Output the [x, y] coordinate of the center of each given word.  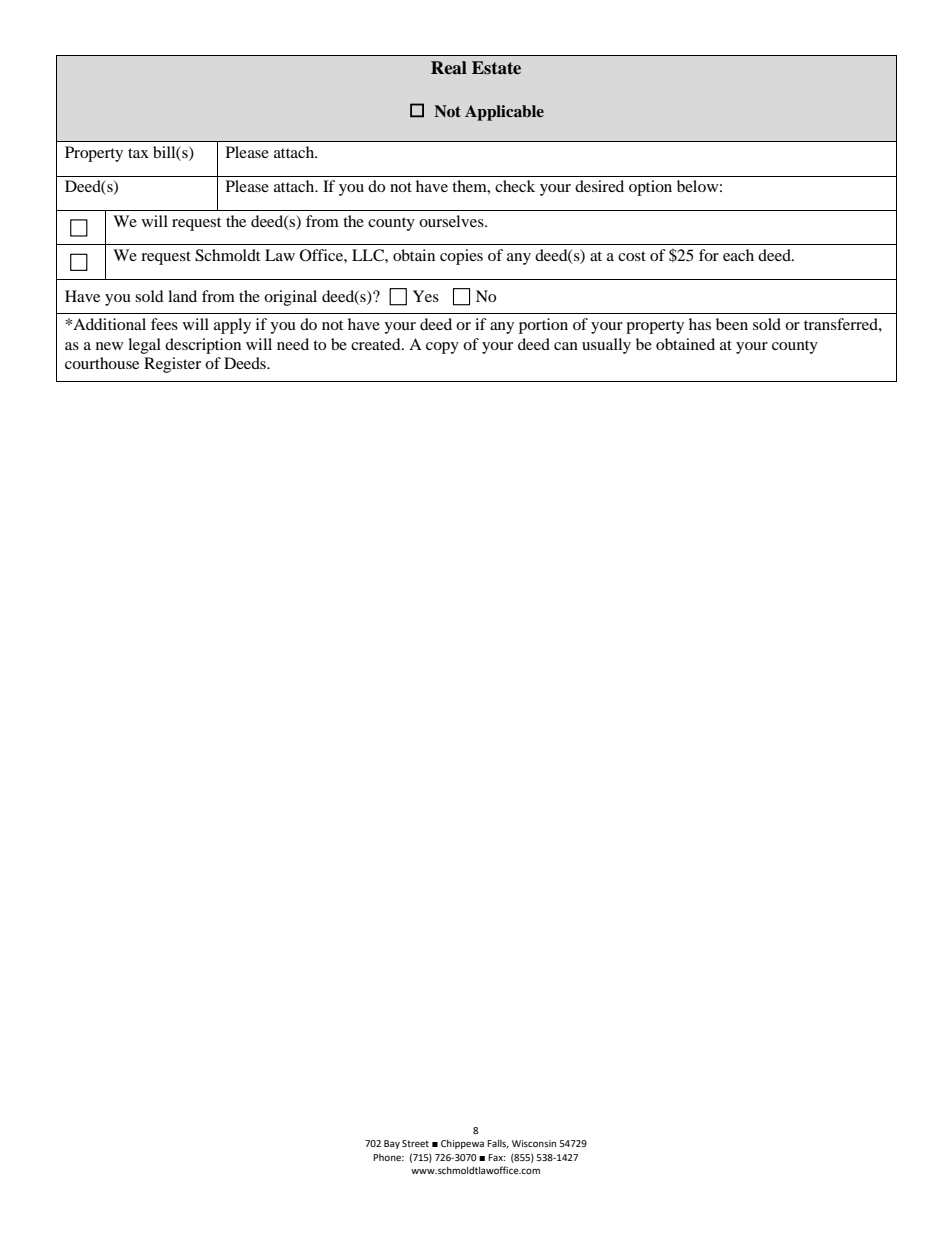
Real [449, 68]
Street [415, 1143]
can [566, 346]
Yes [426, 296]
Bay [392, 1144]
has [700, 324]
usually [606, 346]
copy [442, 348]
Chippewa [462, 1144]
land [182, 296]
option [650, 188]
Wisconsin [534, 1143]
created [377, 344]
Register [172, 365]
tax [138, 153]
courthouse [102, 363]
